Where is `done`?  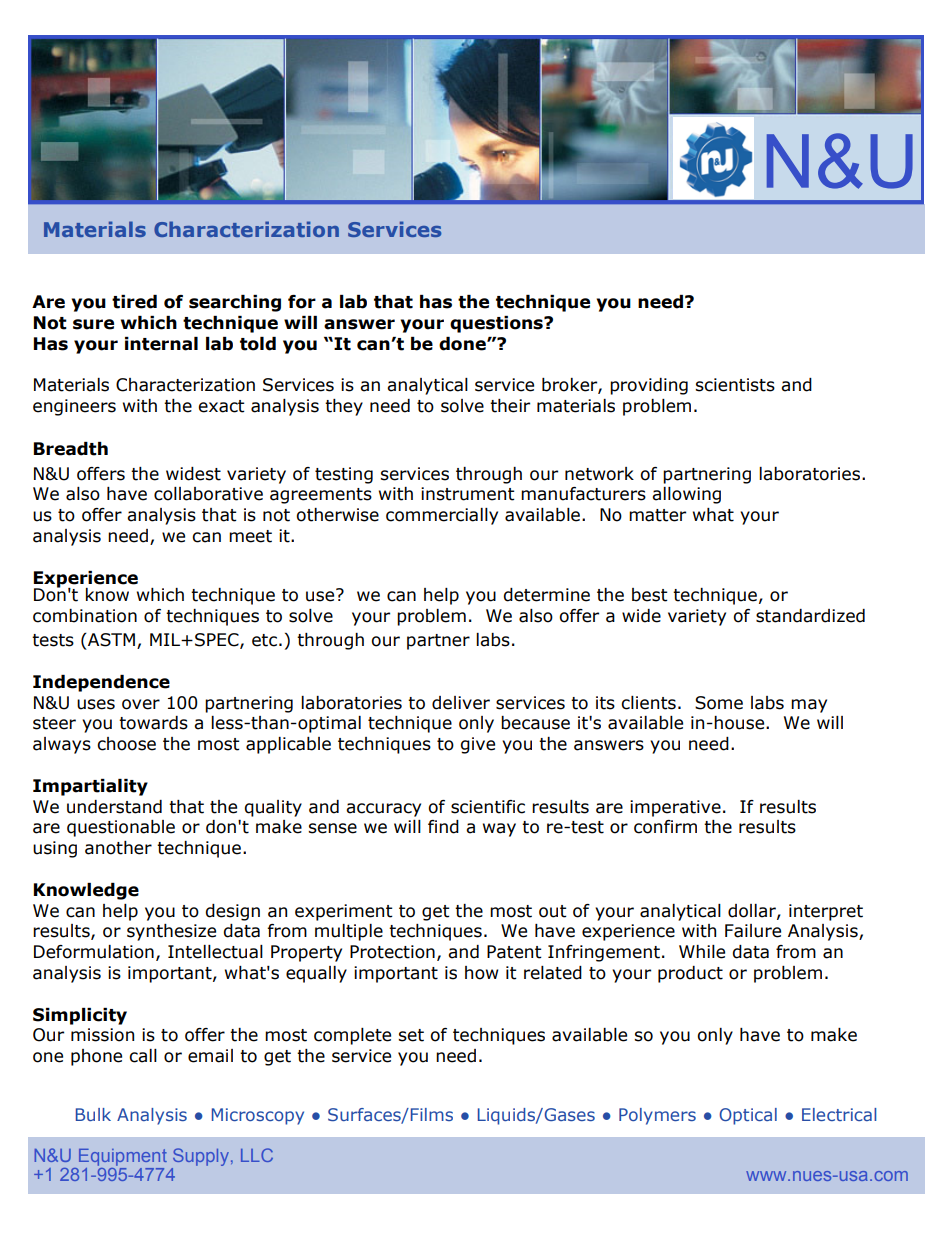
done is located at coordinates (463, 344).
